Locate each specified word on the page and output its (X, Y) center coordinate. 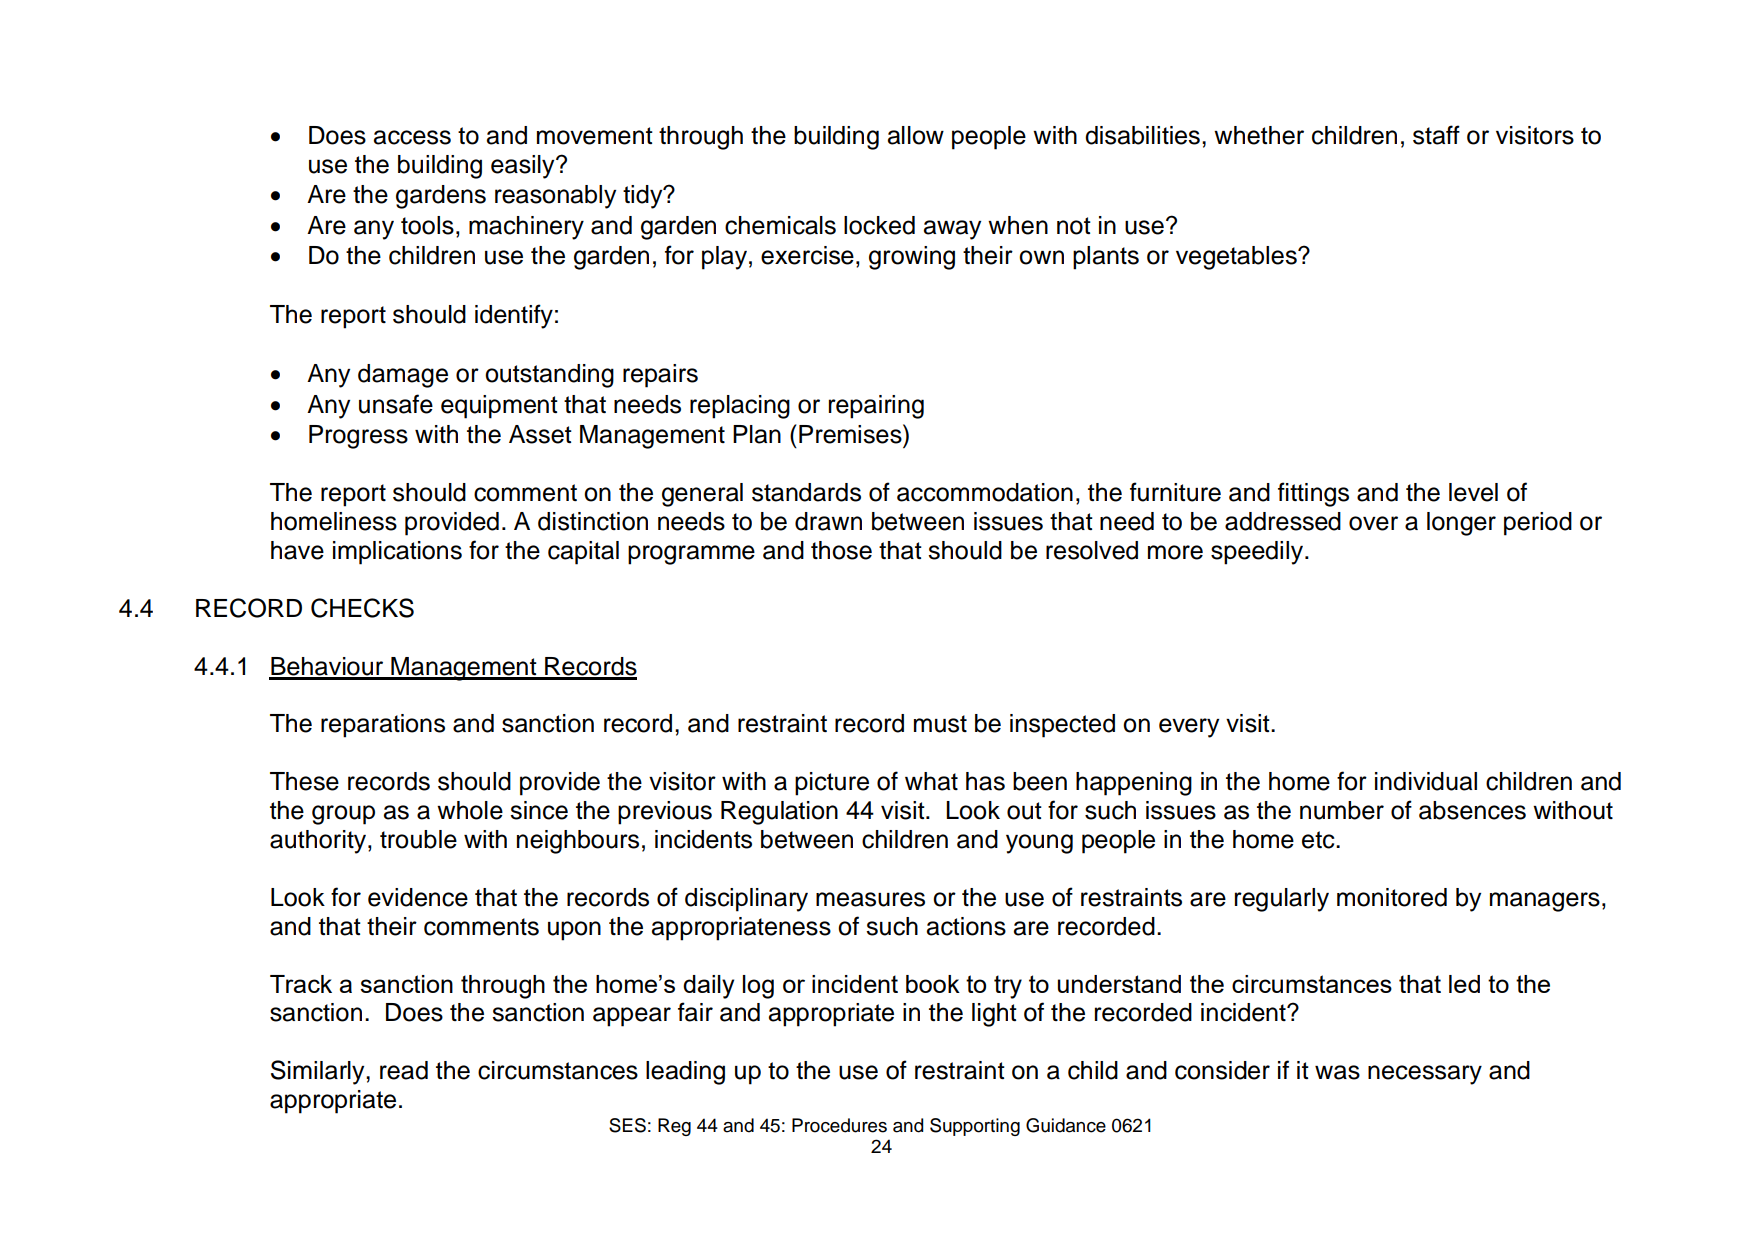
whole (470, 810)
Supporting (975, 1127)
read (404, 1070)
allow (916, 135)
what (931, 781)
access (412, 137)
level (1473, 492)
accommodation (985, 492)
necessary (1425, 1075)
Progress (358, 437)
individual (1426, 781)
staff (1436, 135)
